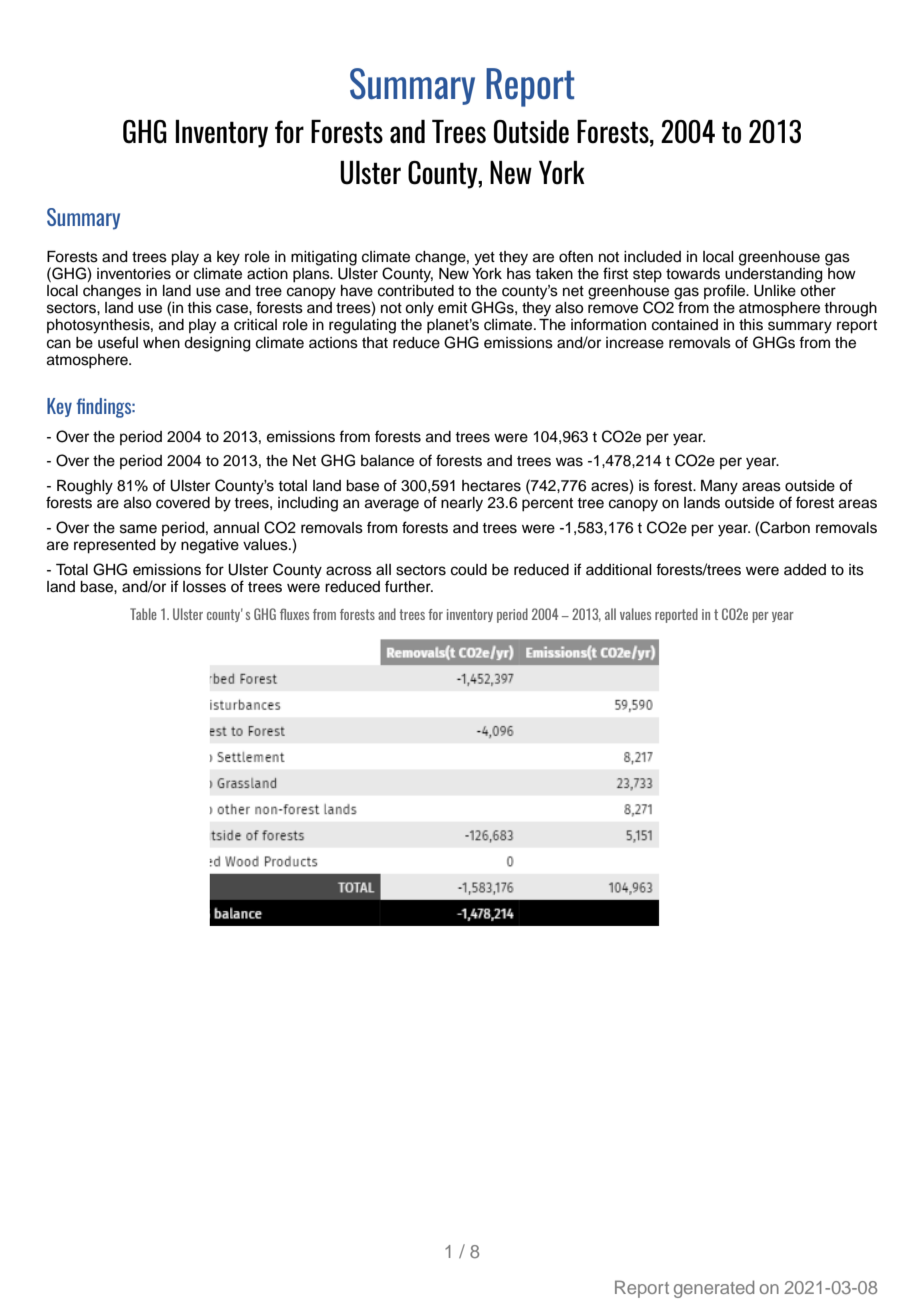  Describe the element at coordinates (775, 291) in the document. I see `Unlike` at that location.
